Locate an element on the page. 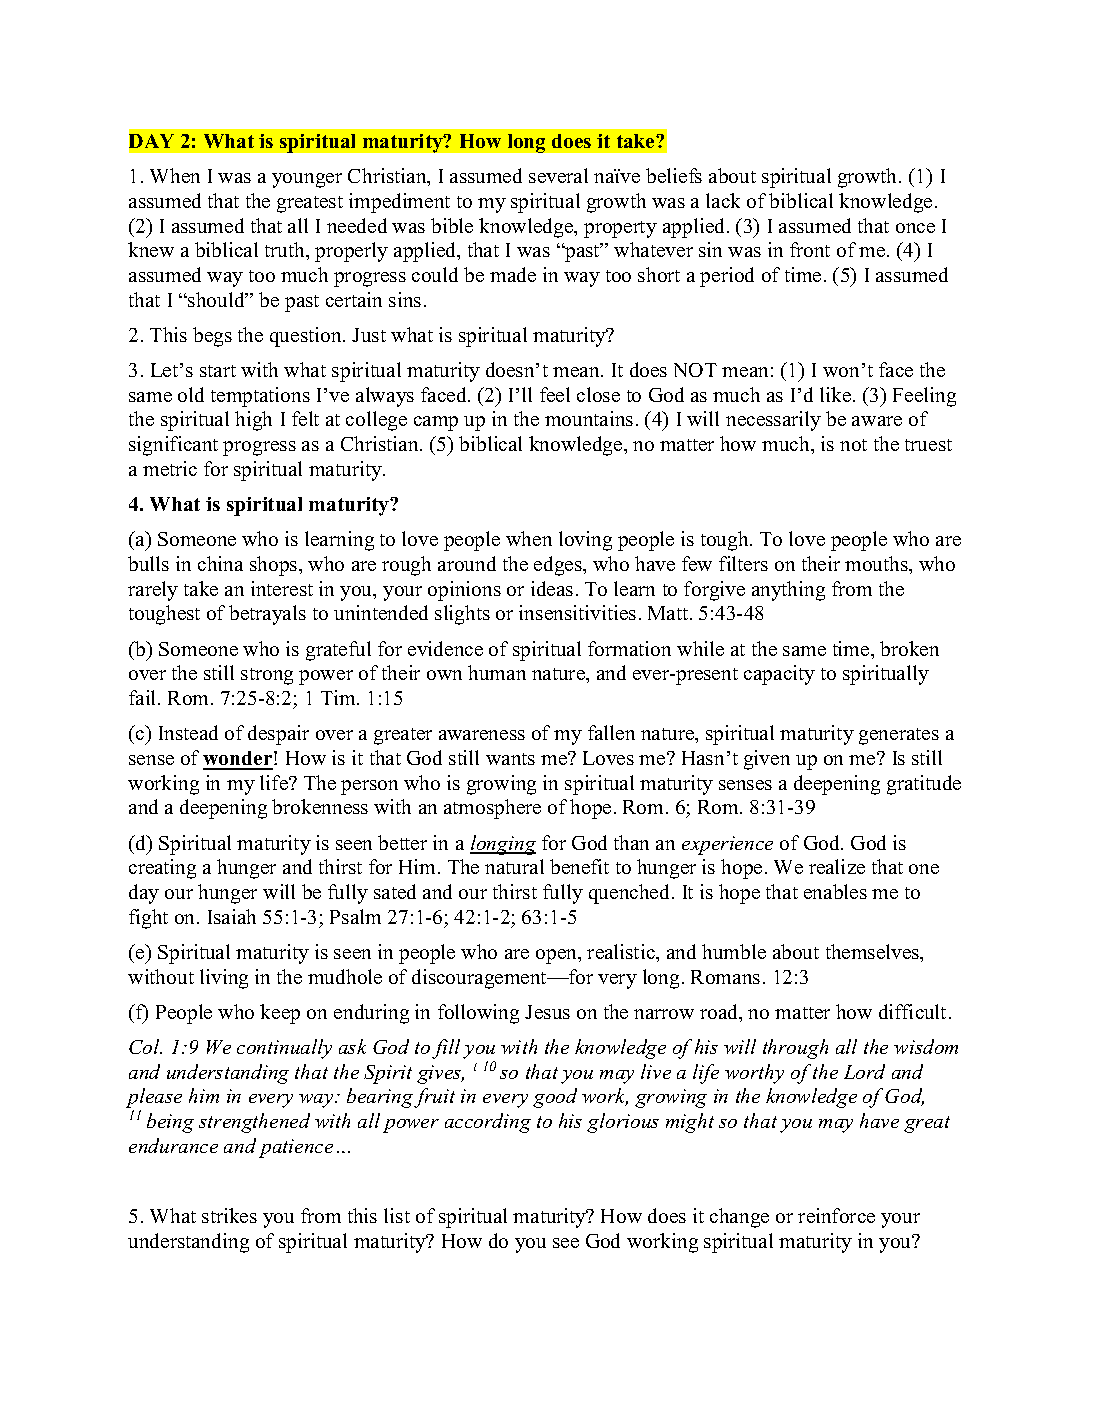  Isaiah is located at coordinates (232, 916).
